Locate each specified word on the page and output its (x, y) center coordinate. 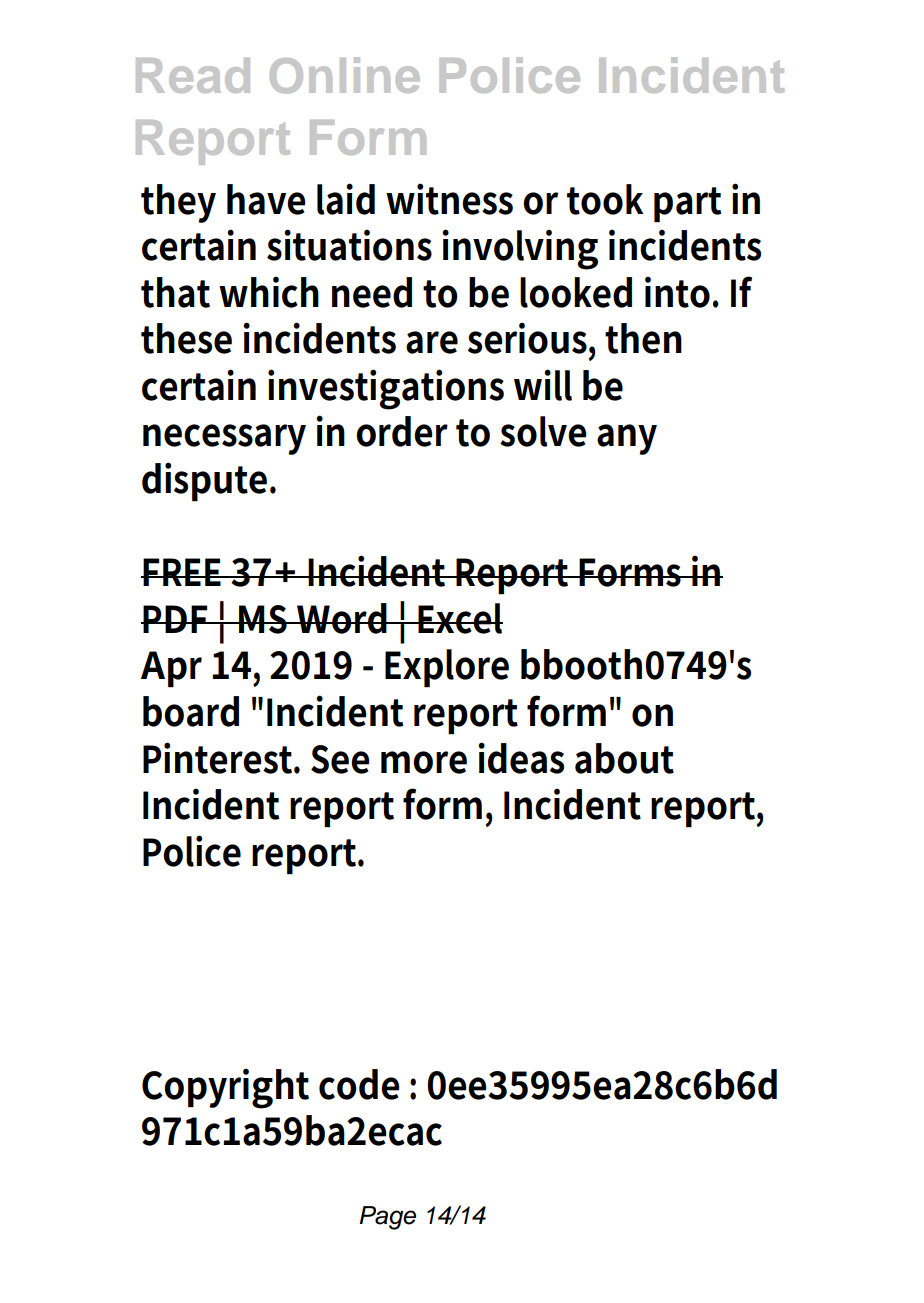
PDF (177, 619)
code (359, 1084)
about (624, 758)
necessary (224, 439)
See (340, 759)
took (605, 199)
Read (193, 75)
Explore (447, 668)
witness (449, 199)
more (424, 762)
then (643, 338)
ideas (521, 758)
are (432, 342)
